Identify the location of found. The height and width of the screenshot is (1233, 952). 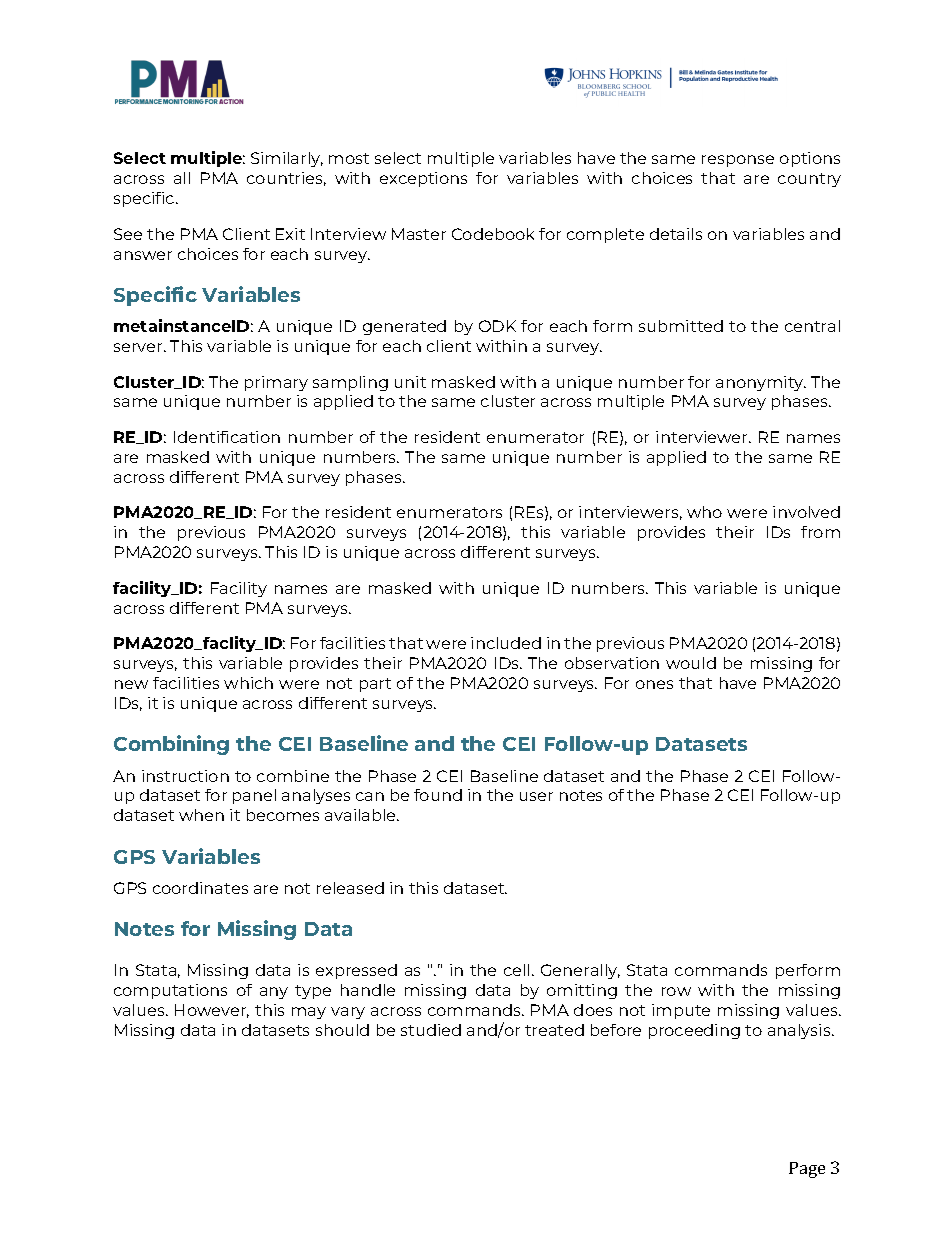
(438, 795).
